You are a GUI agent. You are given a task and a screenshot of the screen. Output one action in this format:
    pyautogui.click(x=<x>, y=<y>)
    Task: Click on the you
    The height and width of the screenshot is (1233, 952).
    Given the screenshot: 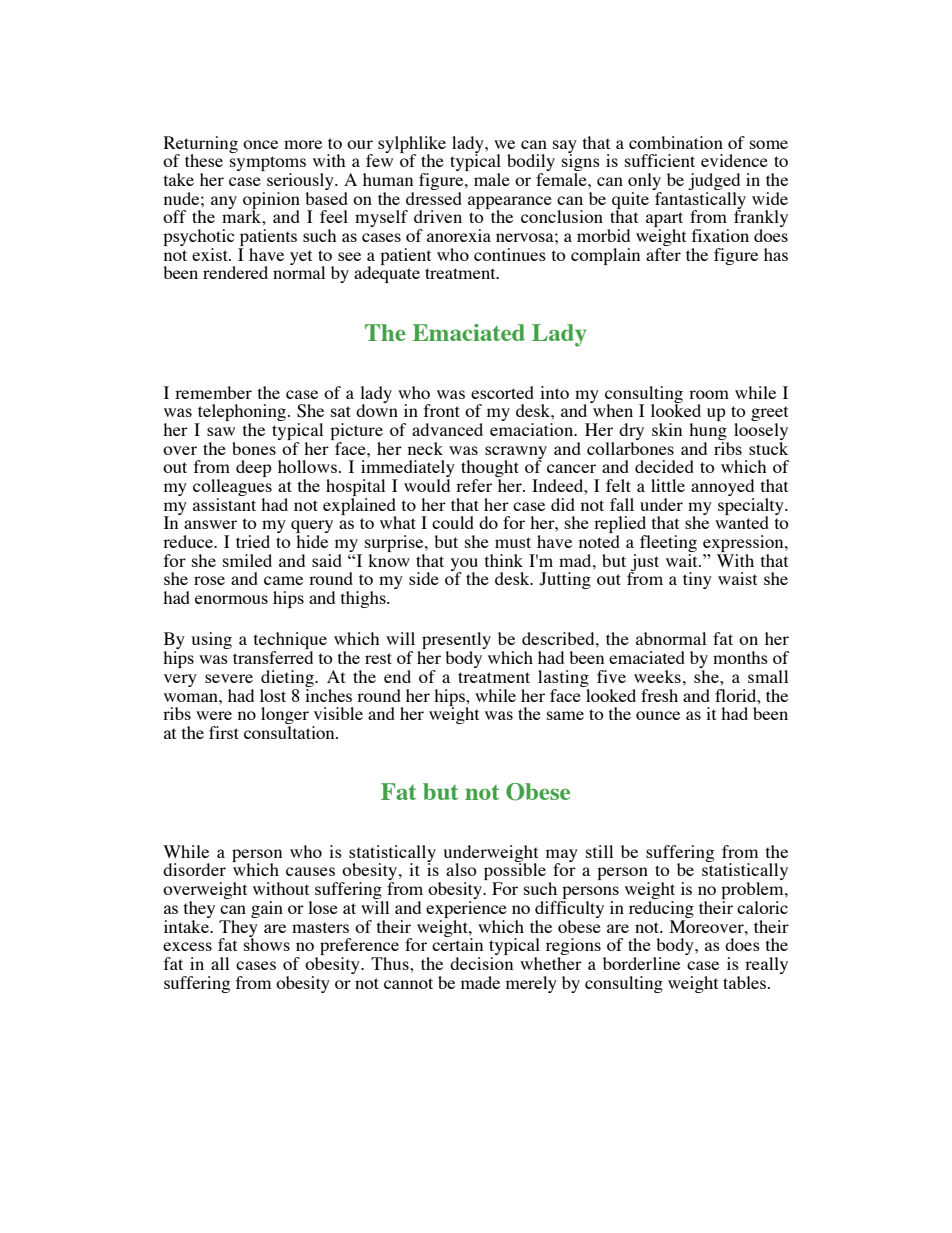 What is the action you would take?
    pyautogui.click(x=464, y=565)
